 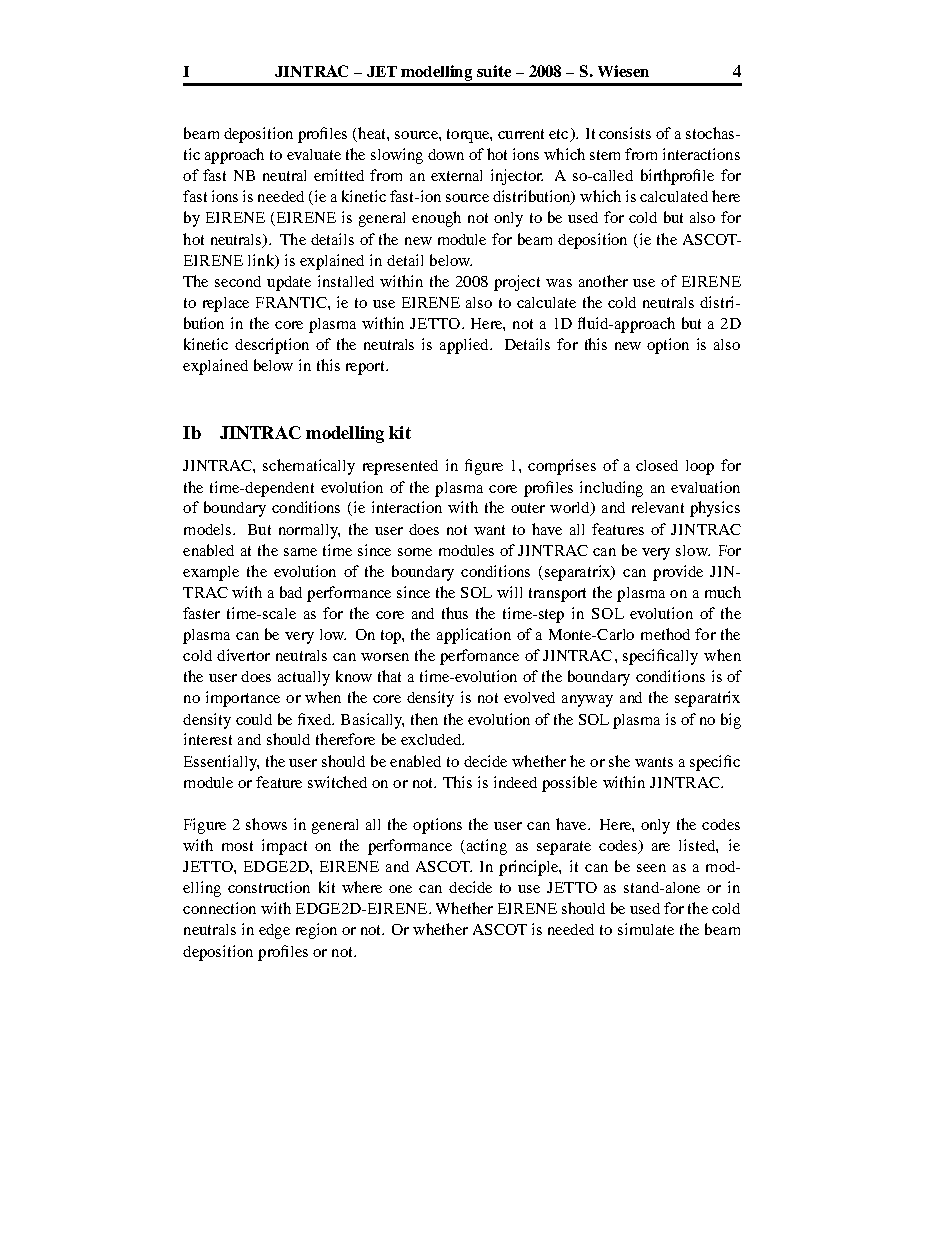 I want to click on could, so click(x=254, y=719).
